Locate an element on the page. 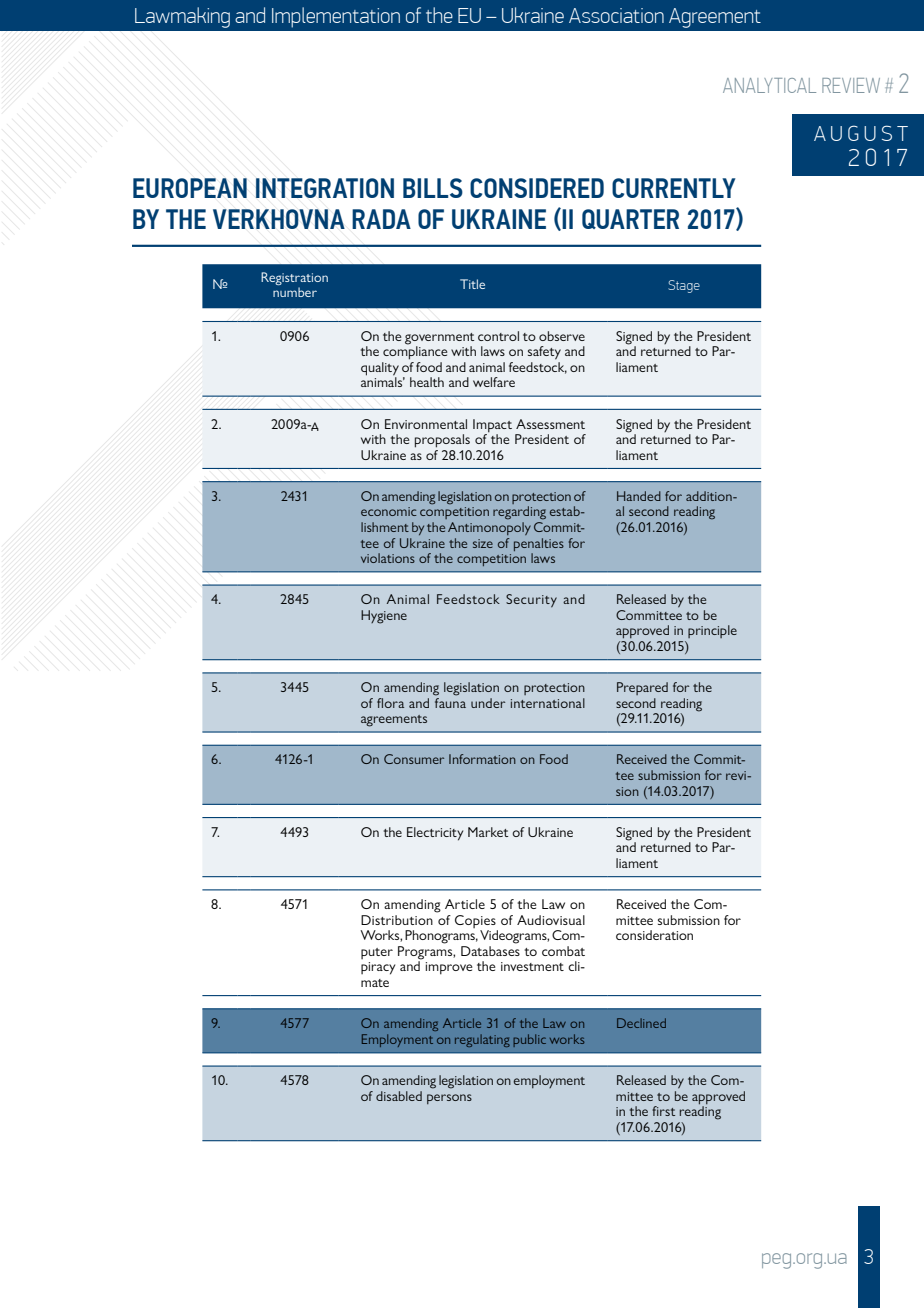  violations is located at coordinates (388, 558).
